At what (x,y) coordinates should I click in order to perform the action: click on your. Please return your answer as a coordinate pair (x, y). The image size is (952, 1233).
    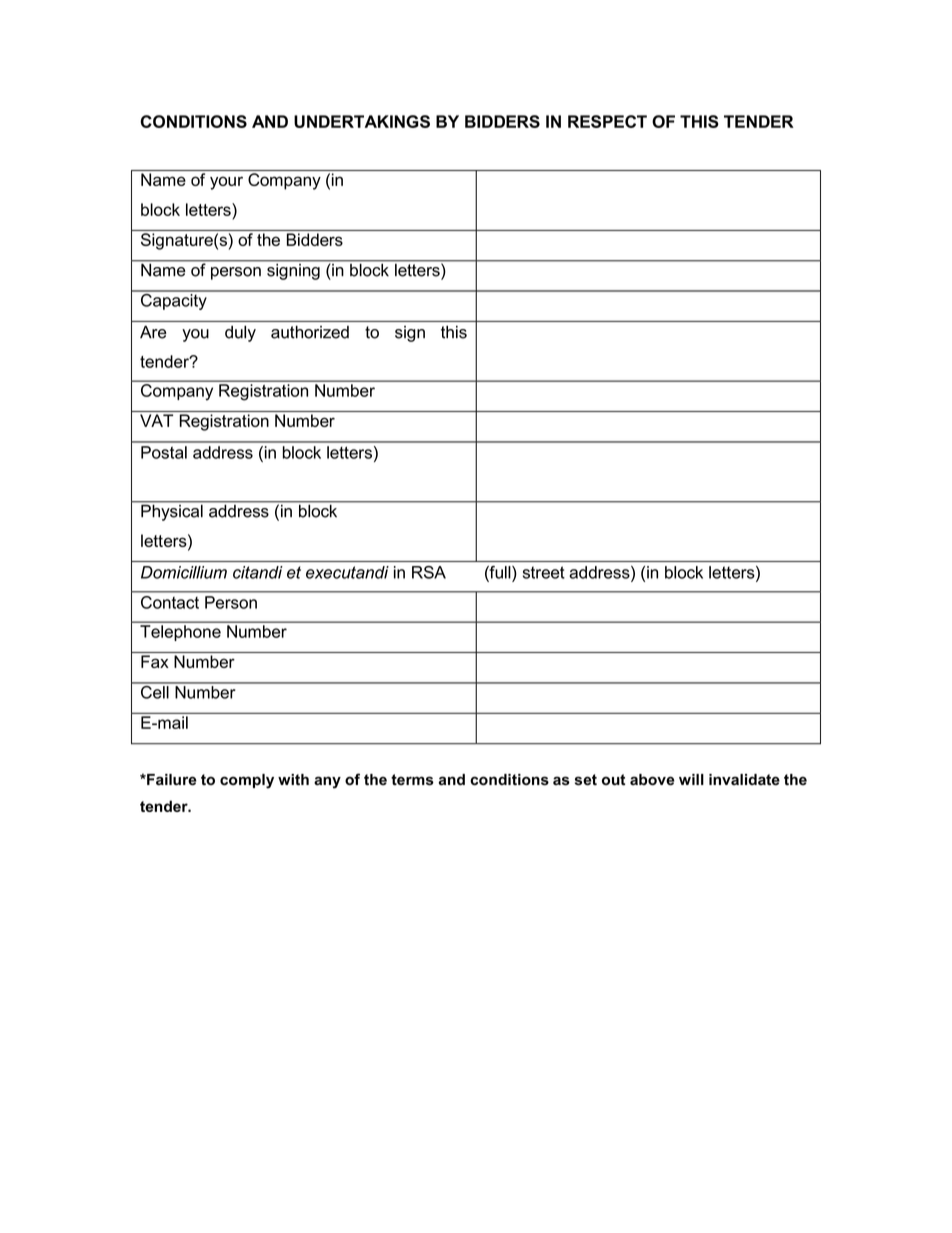
    Looking at the image, I should click on (226, 183).
